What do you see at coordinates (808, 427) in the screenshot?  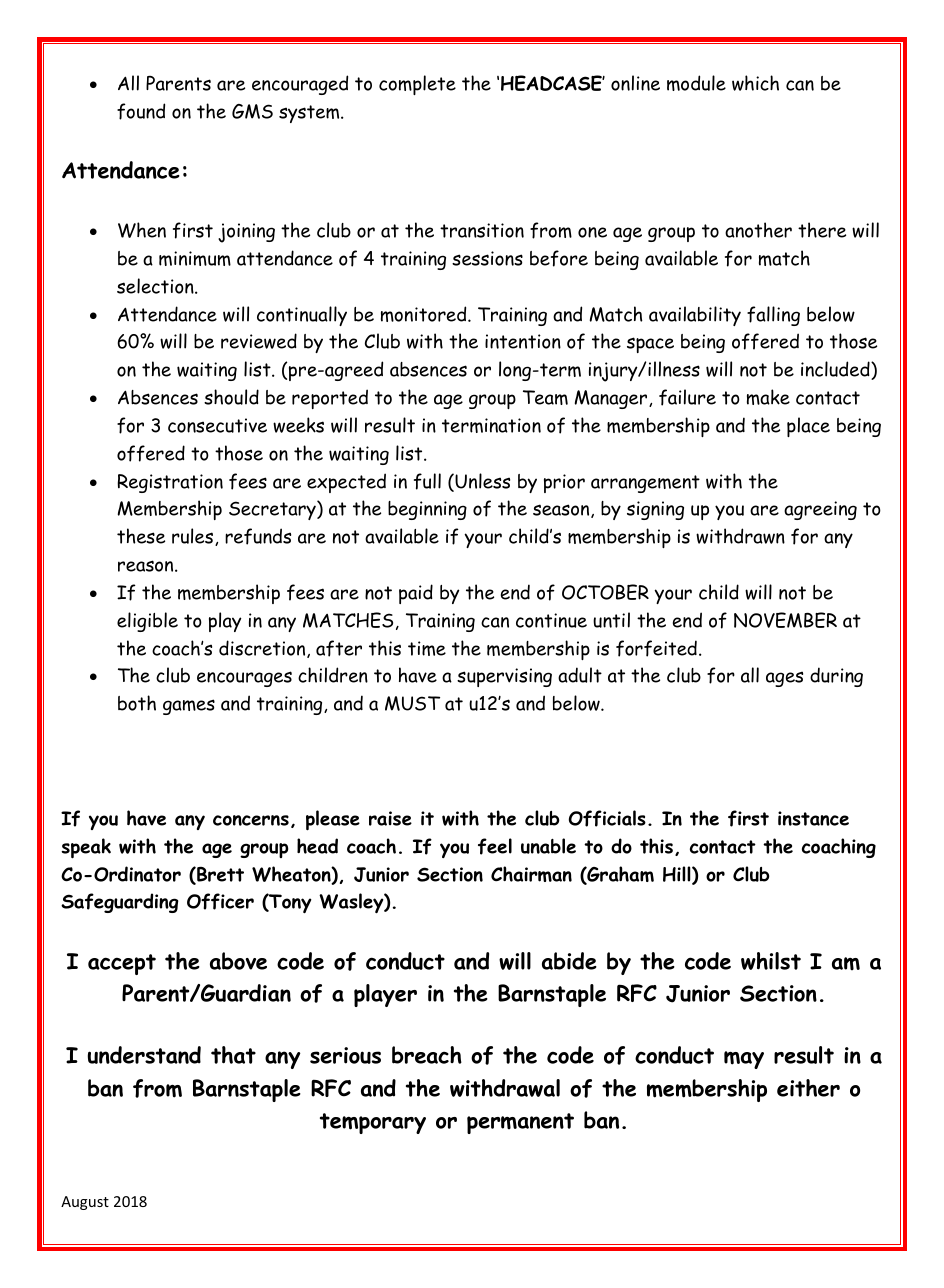 I see `place` at bounding box center [808, 427].
